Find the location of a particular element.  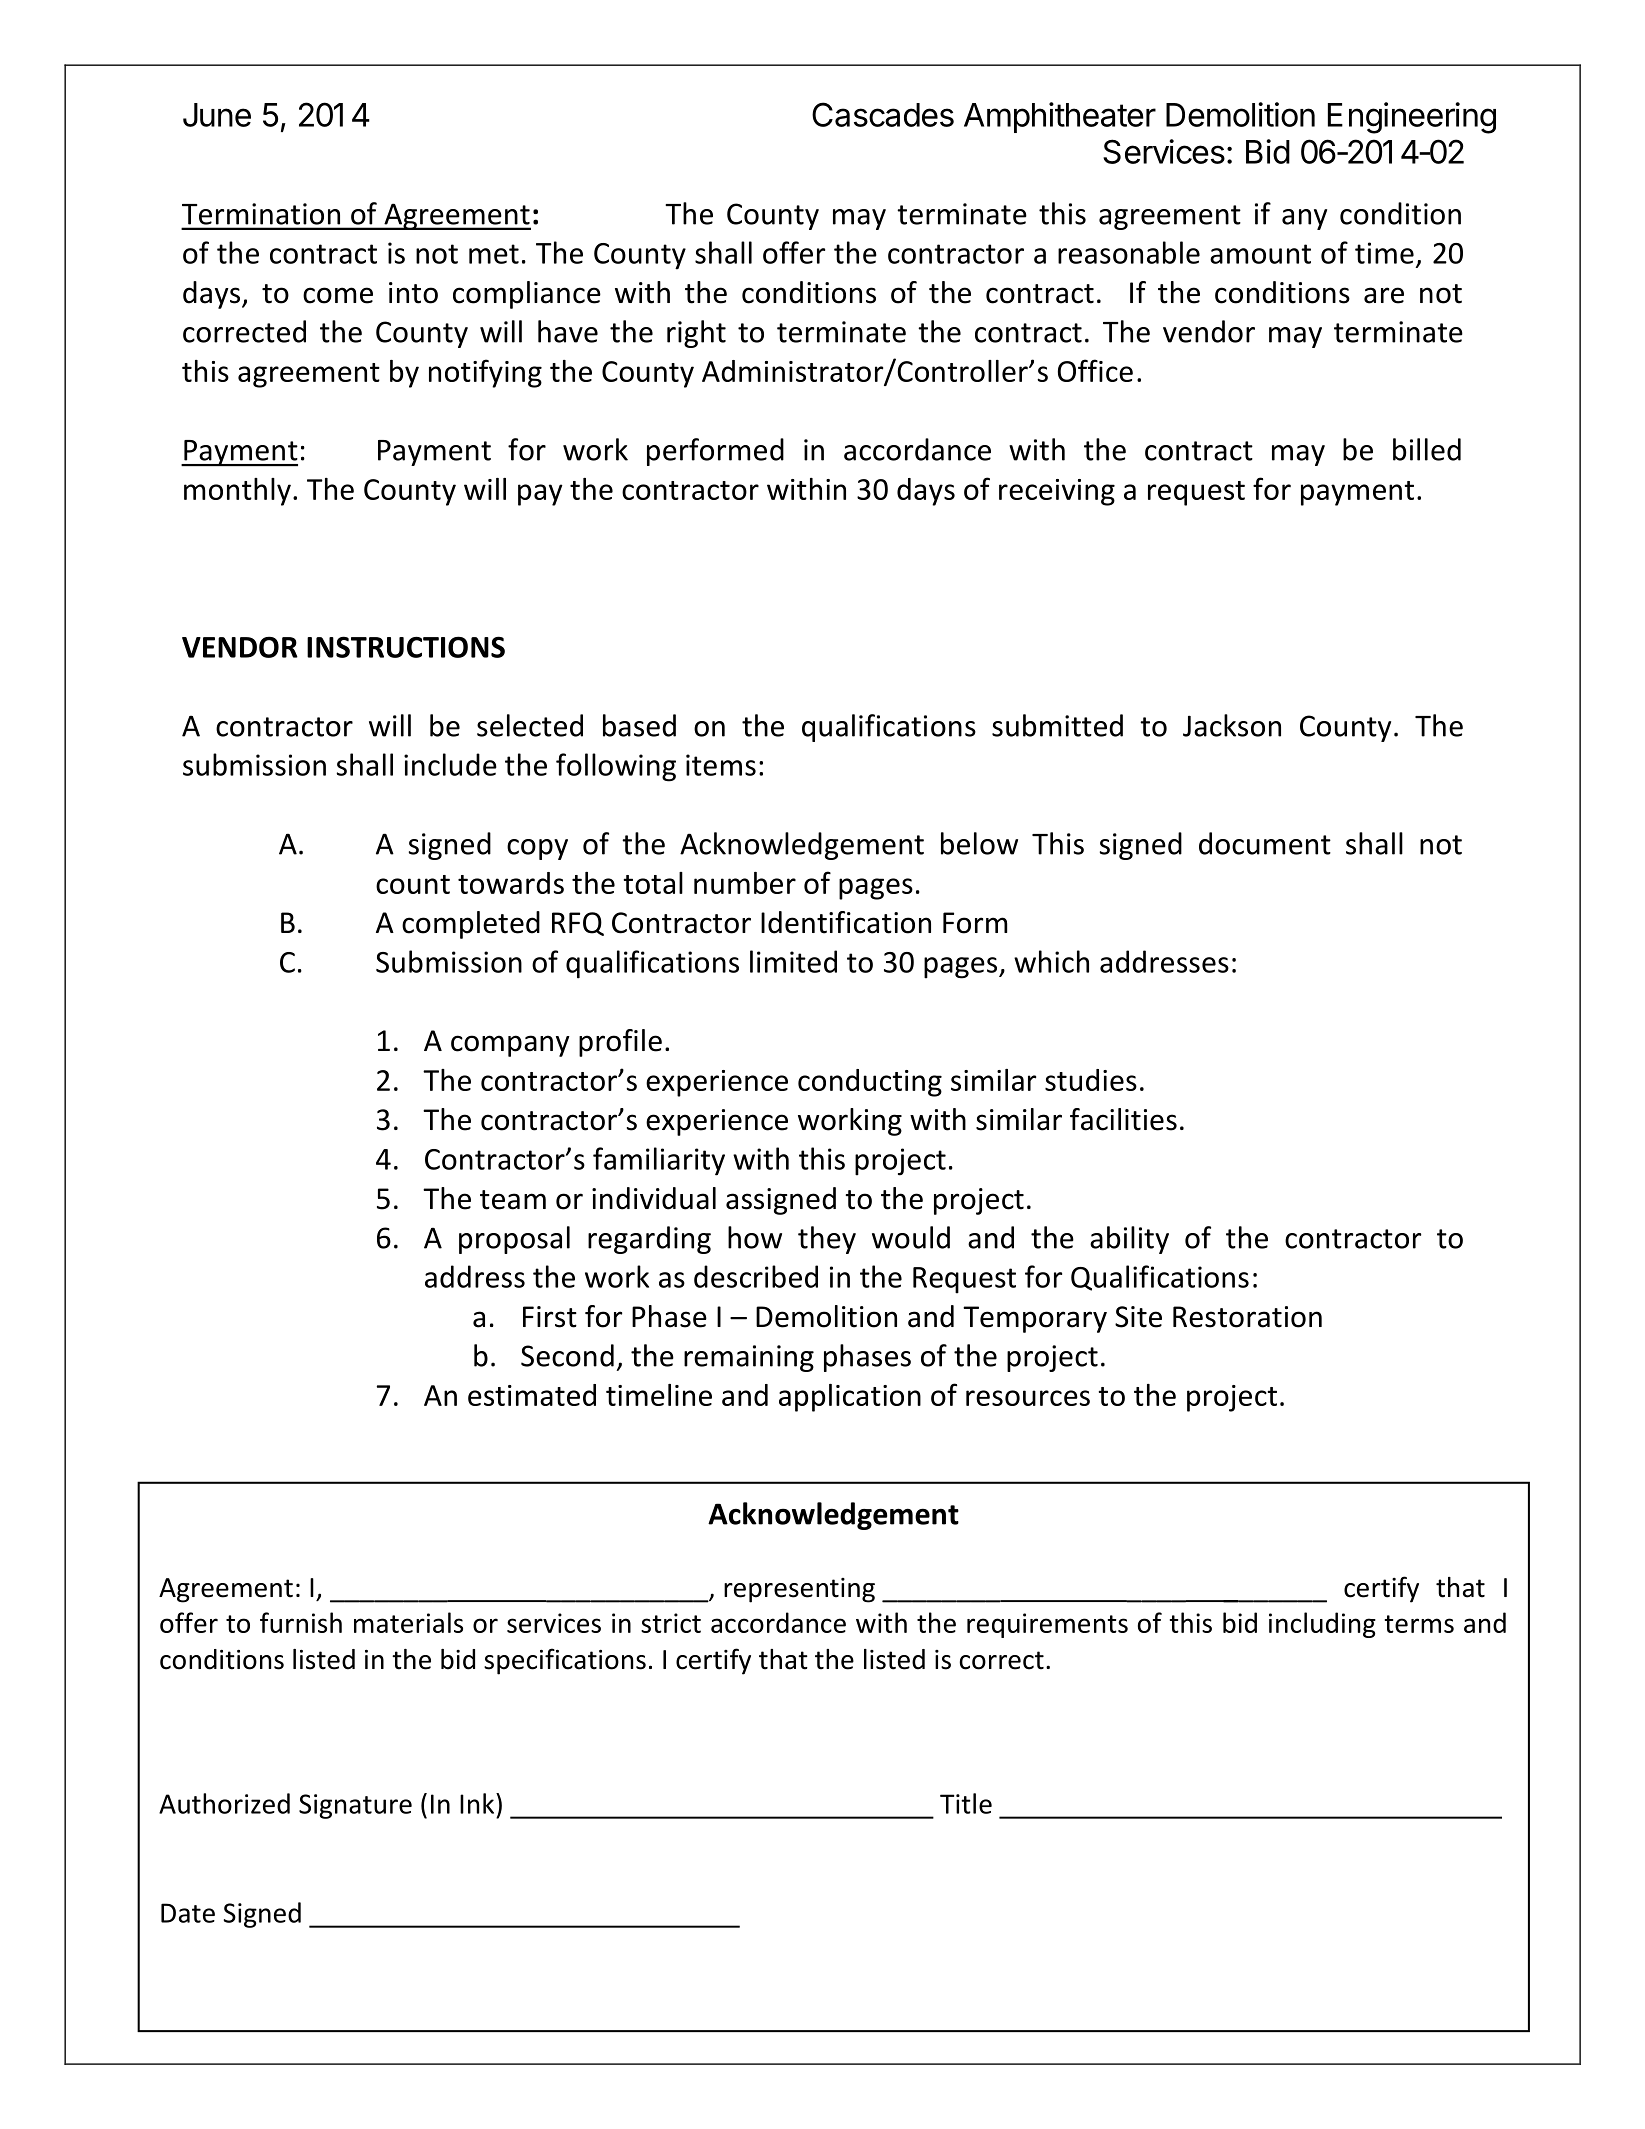

limited is located at coordinates (793, 961).
